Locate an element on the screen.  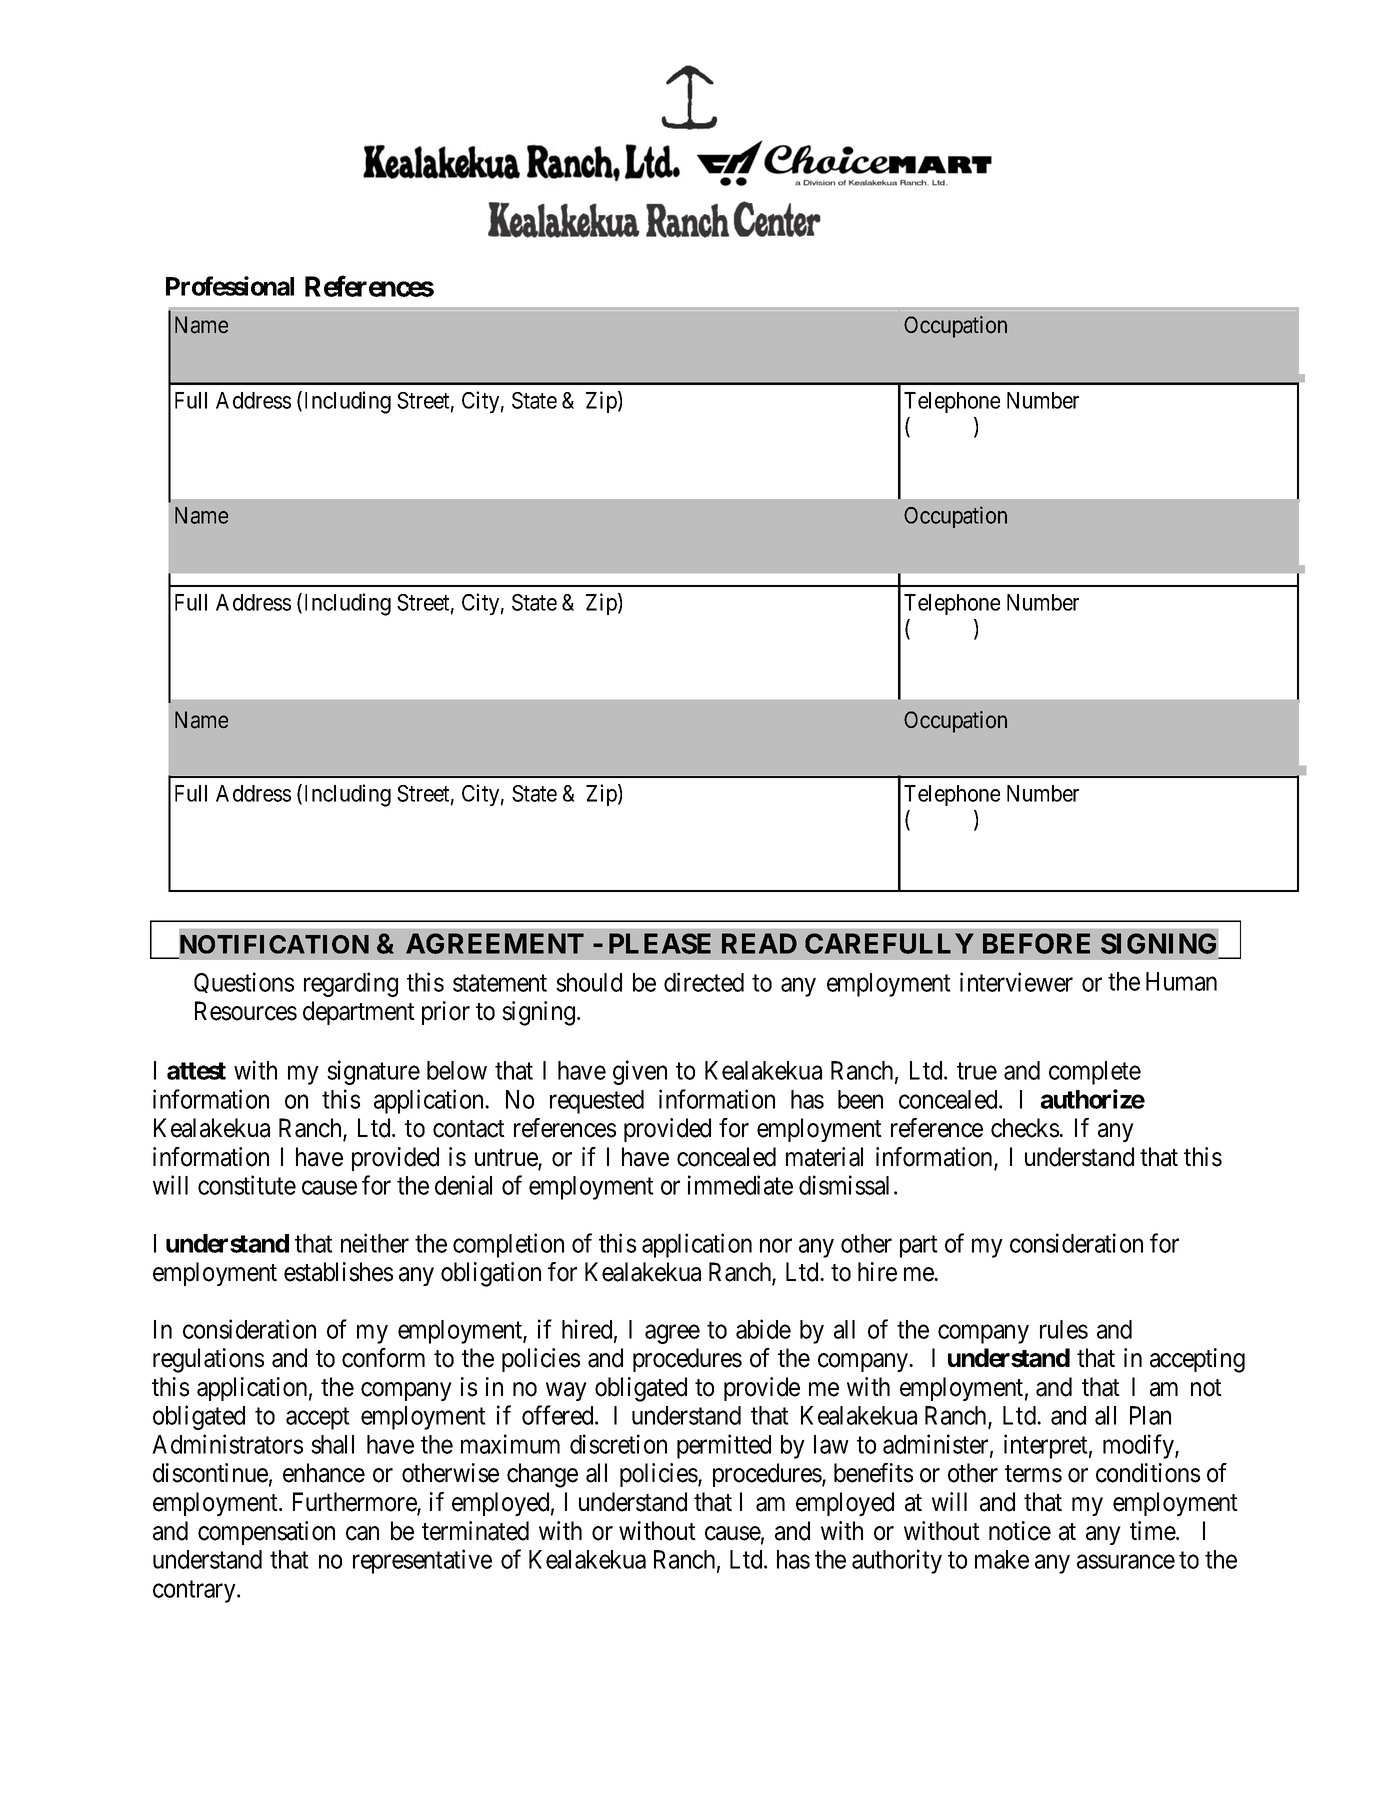
PLEASE is located at coordinates (660, 943).
